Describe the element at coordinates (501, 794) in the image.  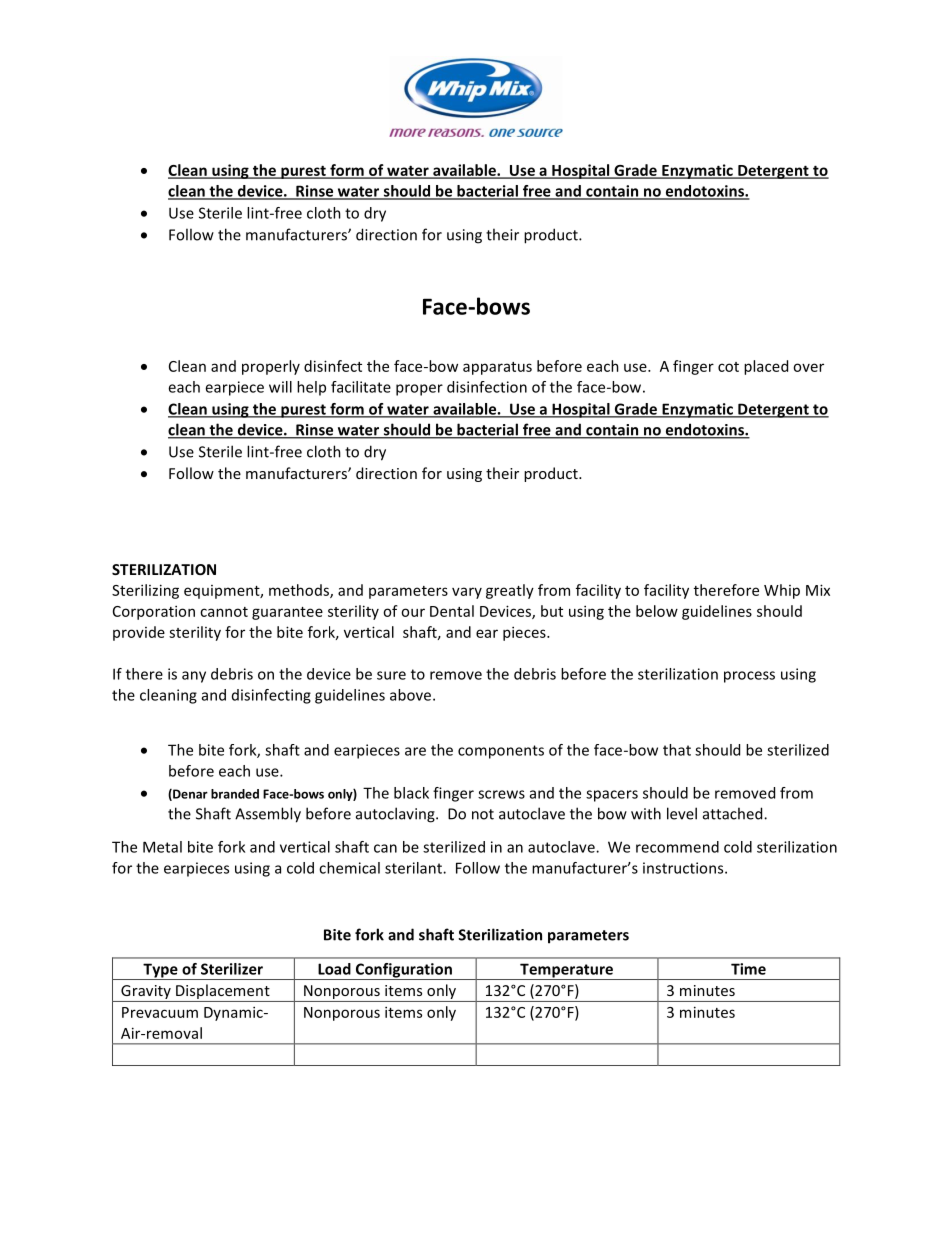
I see `screws` at that location.
